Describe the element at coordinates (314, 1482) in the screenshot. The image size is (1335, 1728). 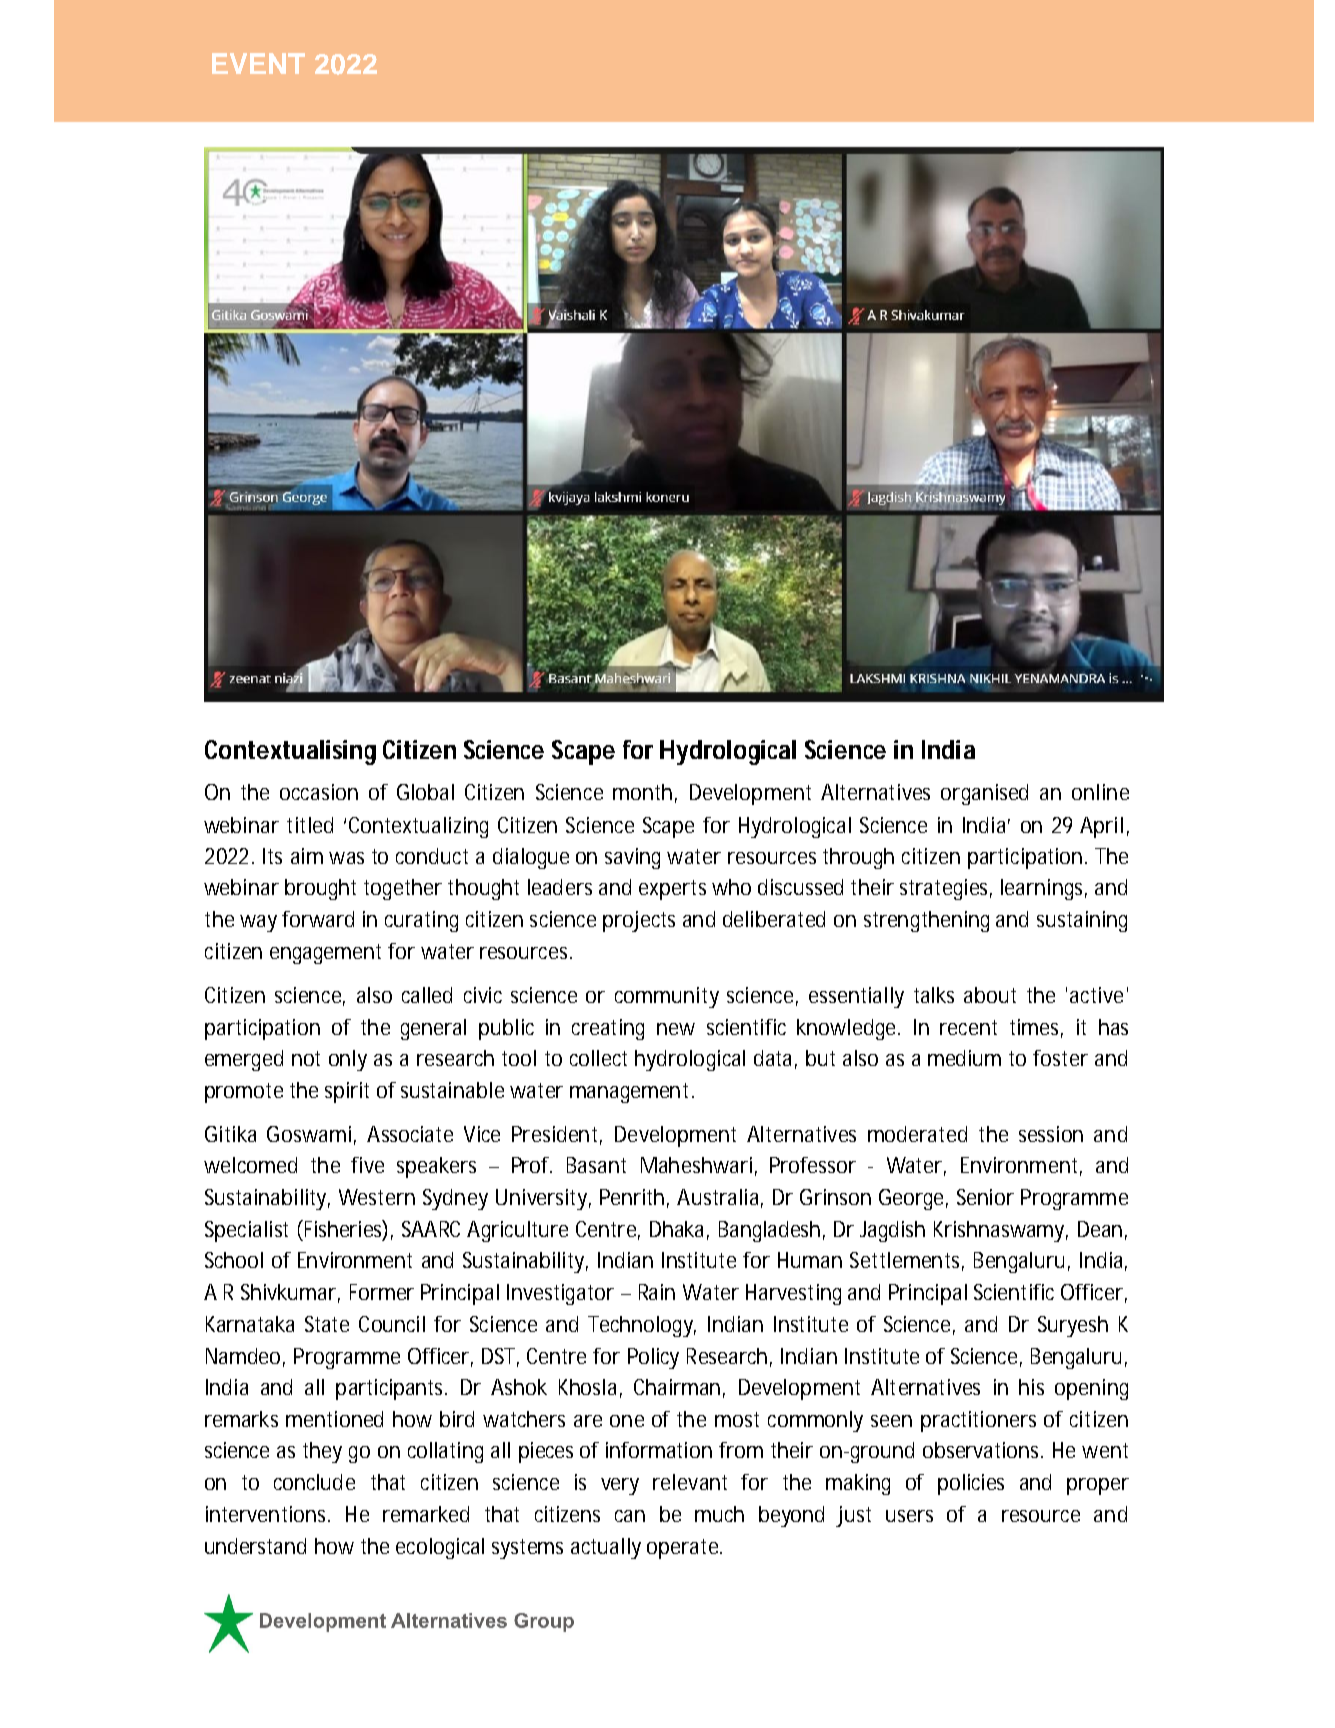
I see `conclude` at that location.
